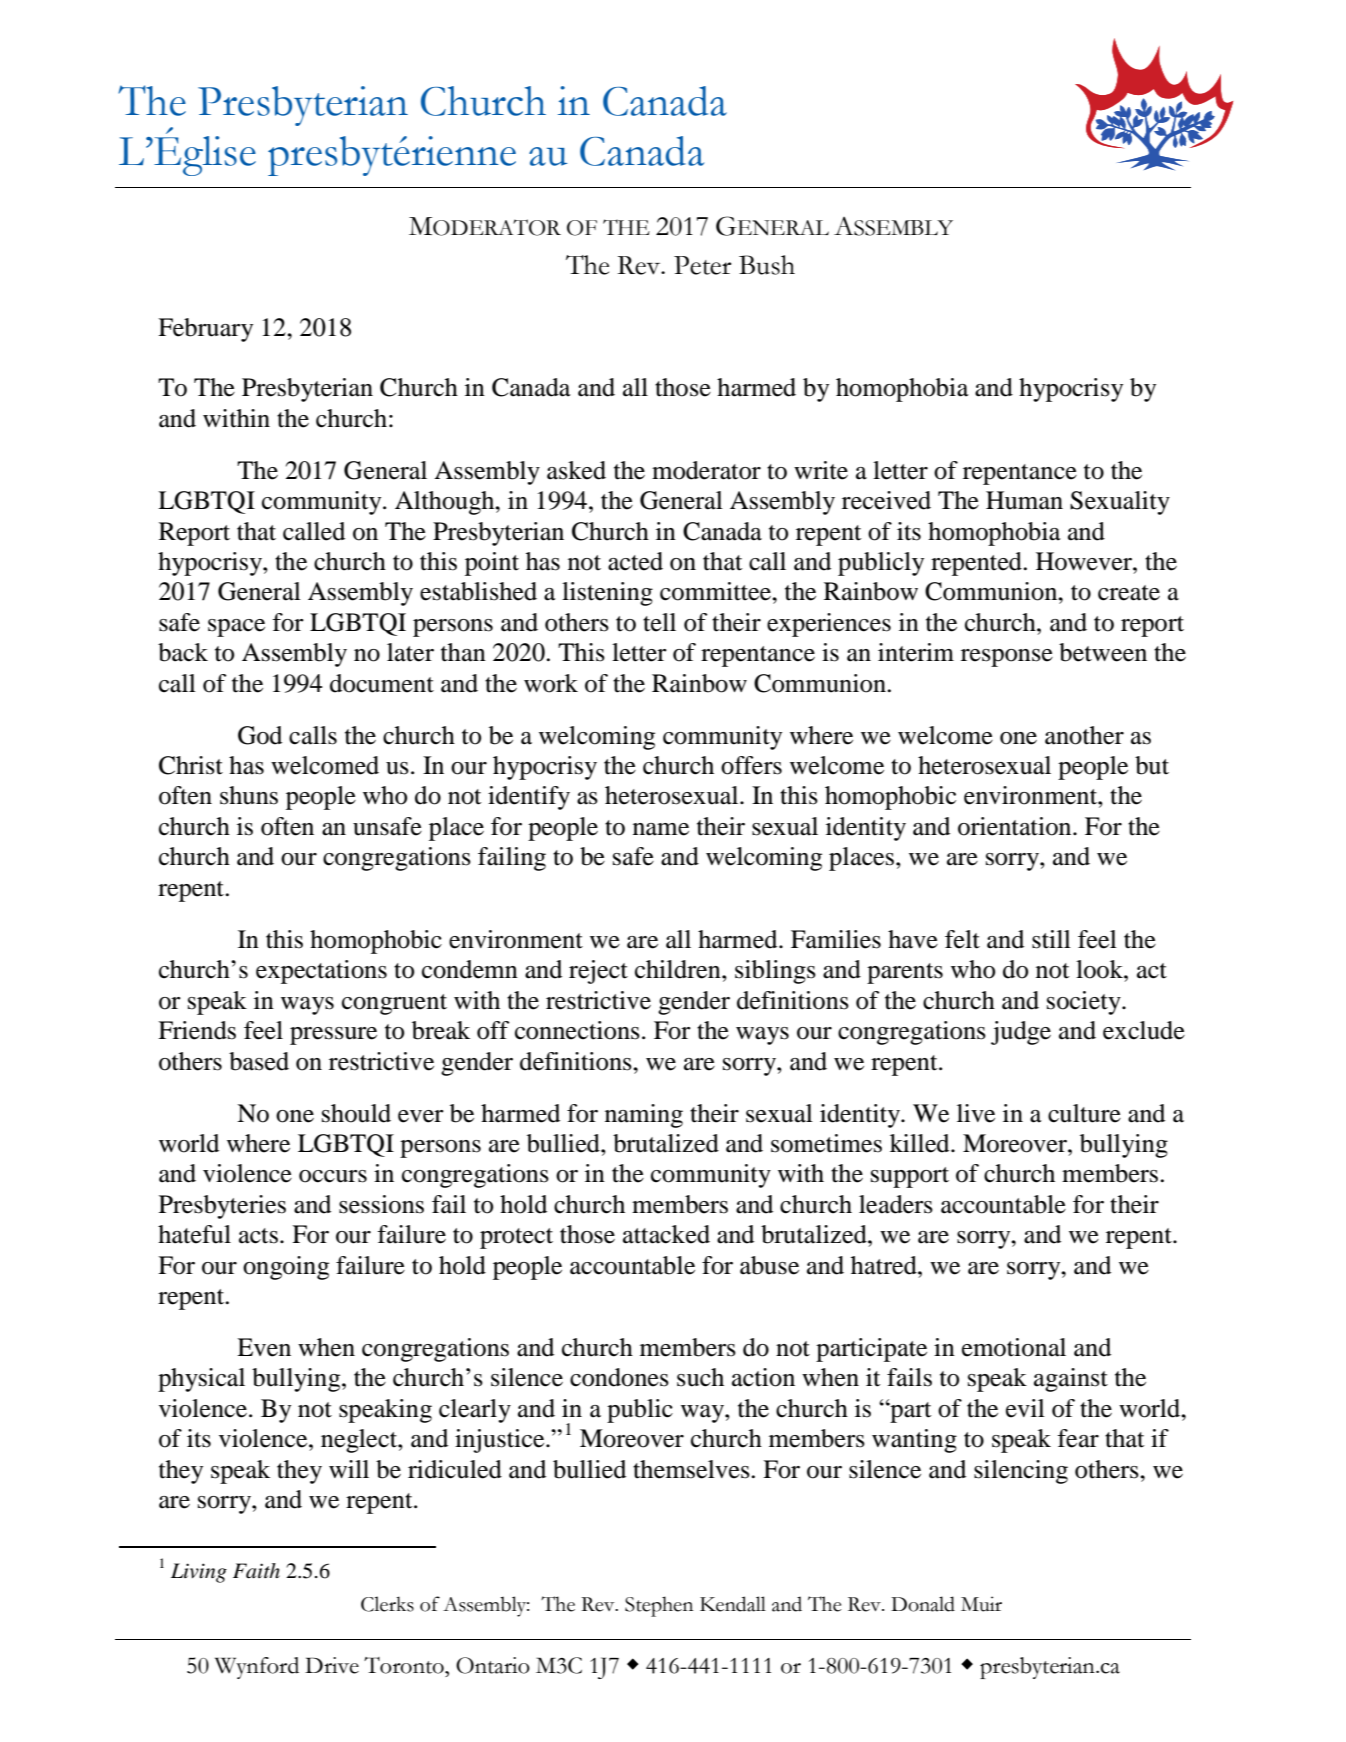 The image size is (1346, 1742). I want to click on Muir, so click(981, 1604).
